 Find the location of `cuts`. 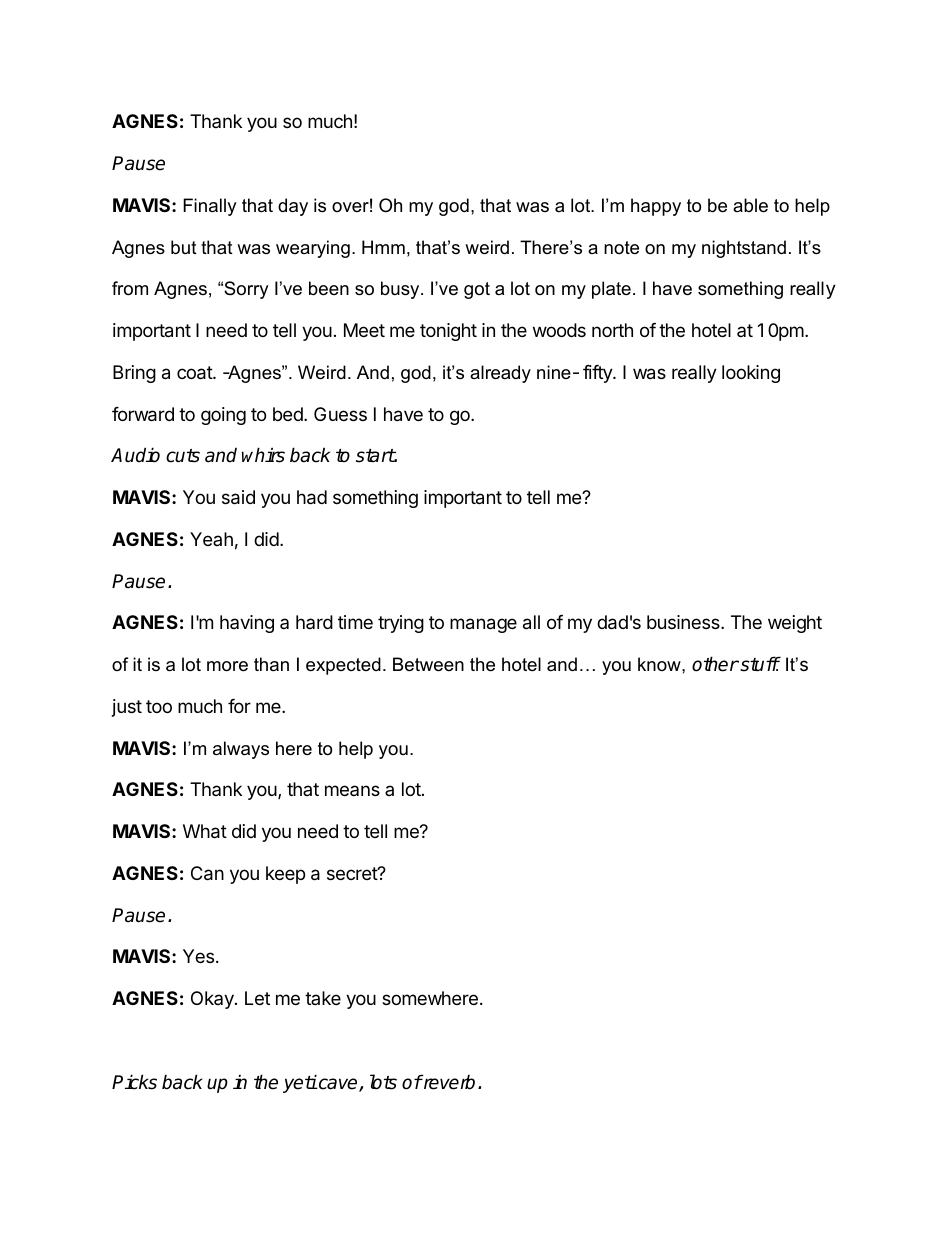

cuts is located at coordinates (183, 456).
